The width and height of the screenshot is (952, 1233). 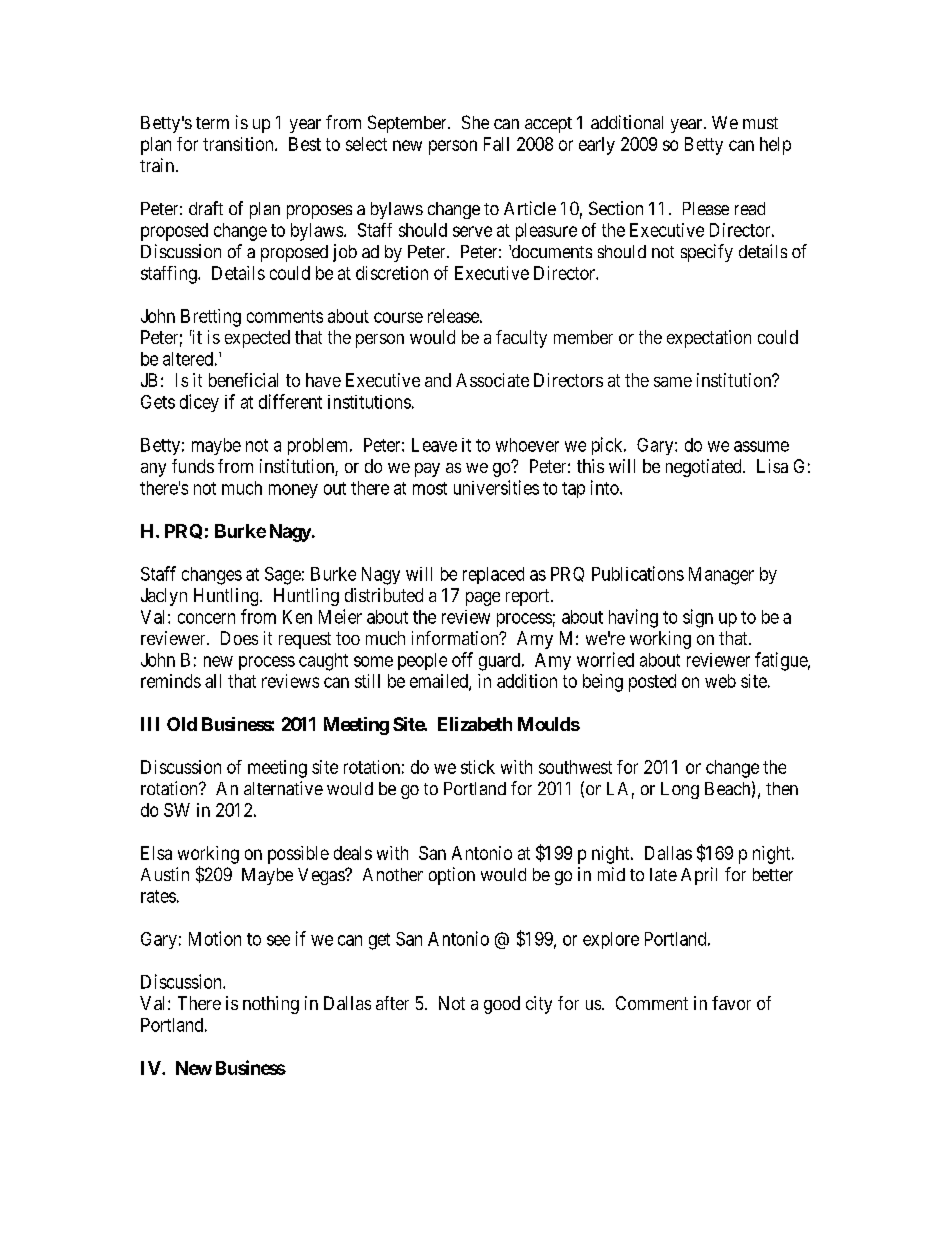 I want to click on Motion, so click(x=215, y=938).
